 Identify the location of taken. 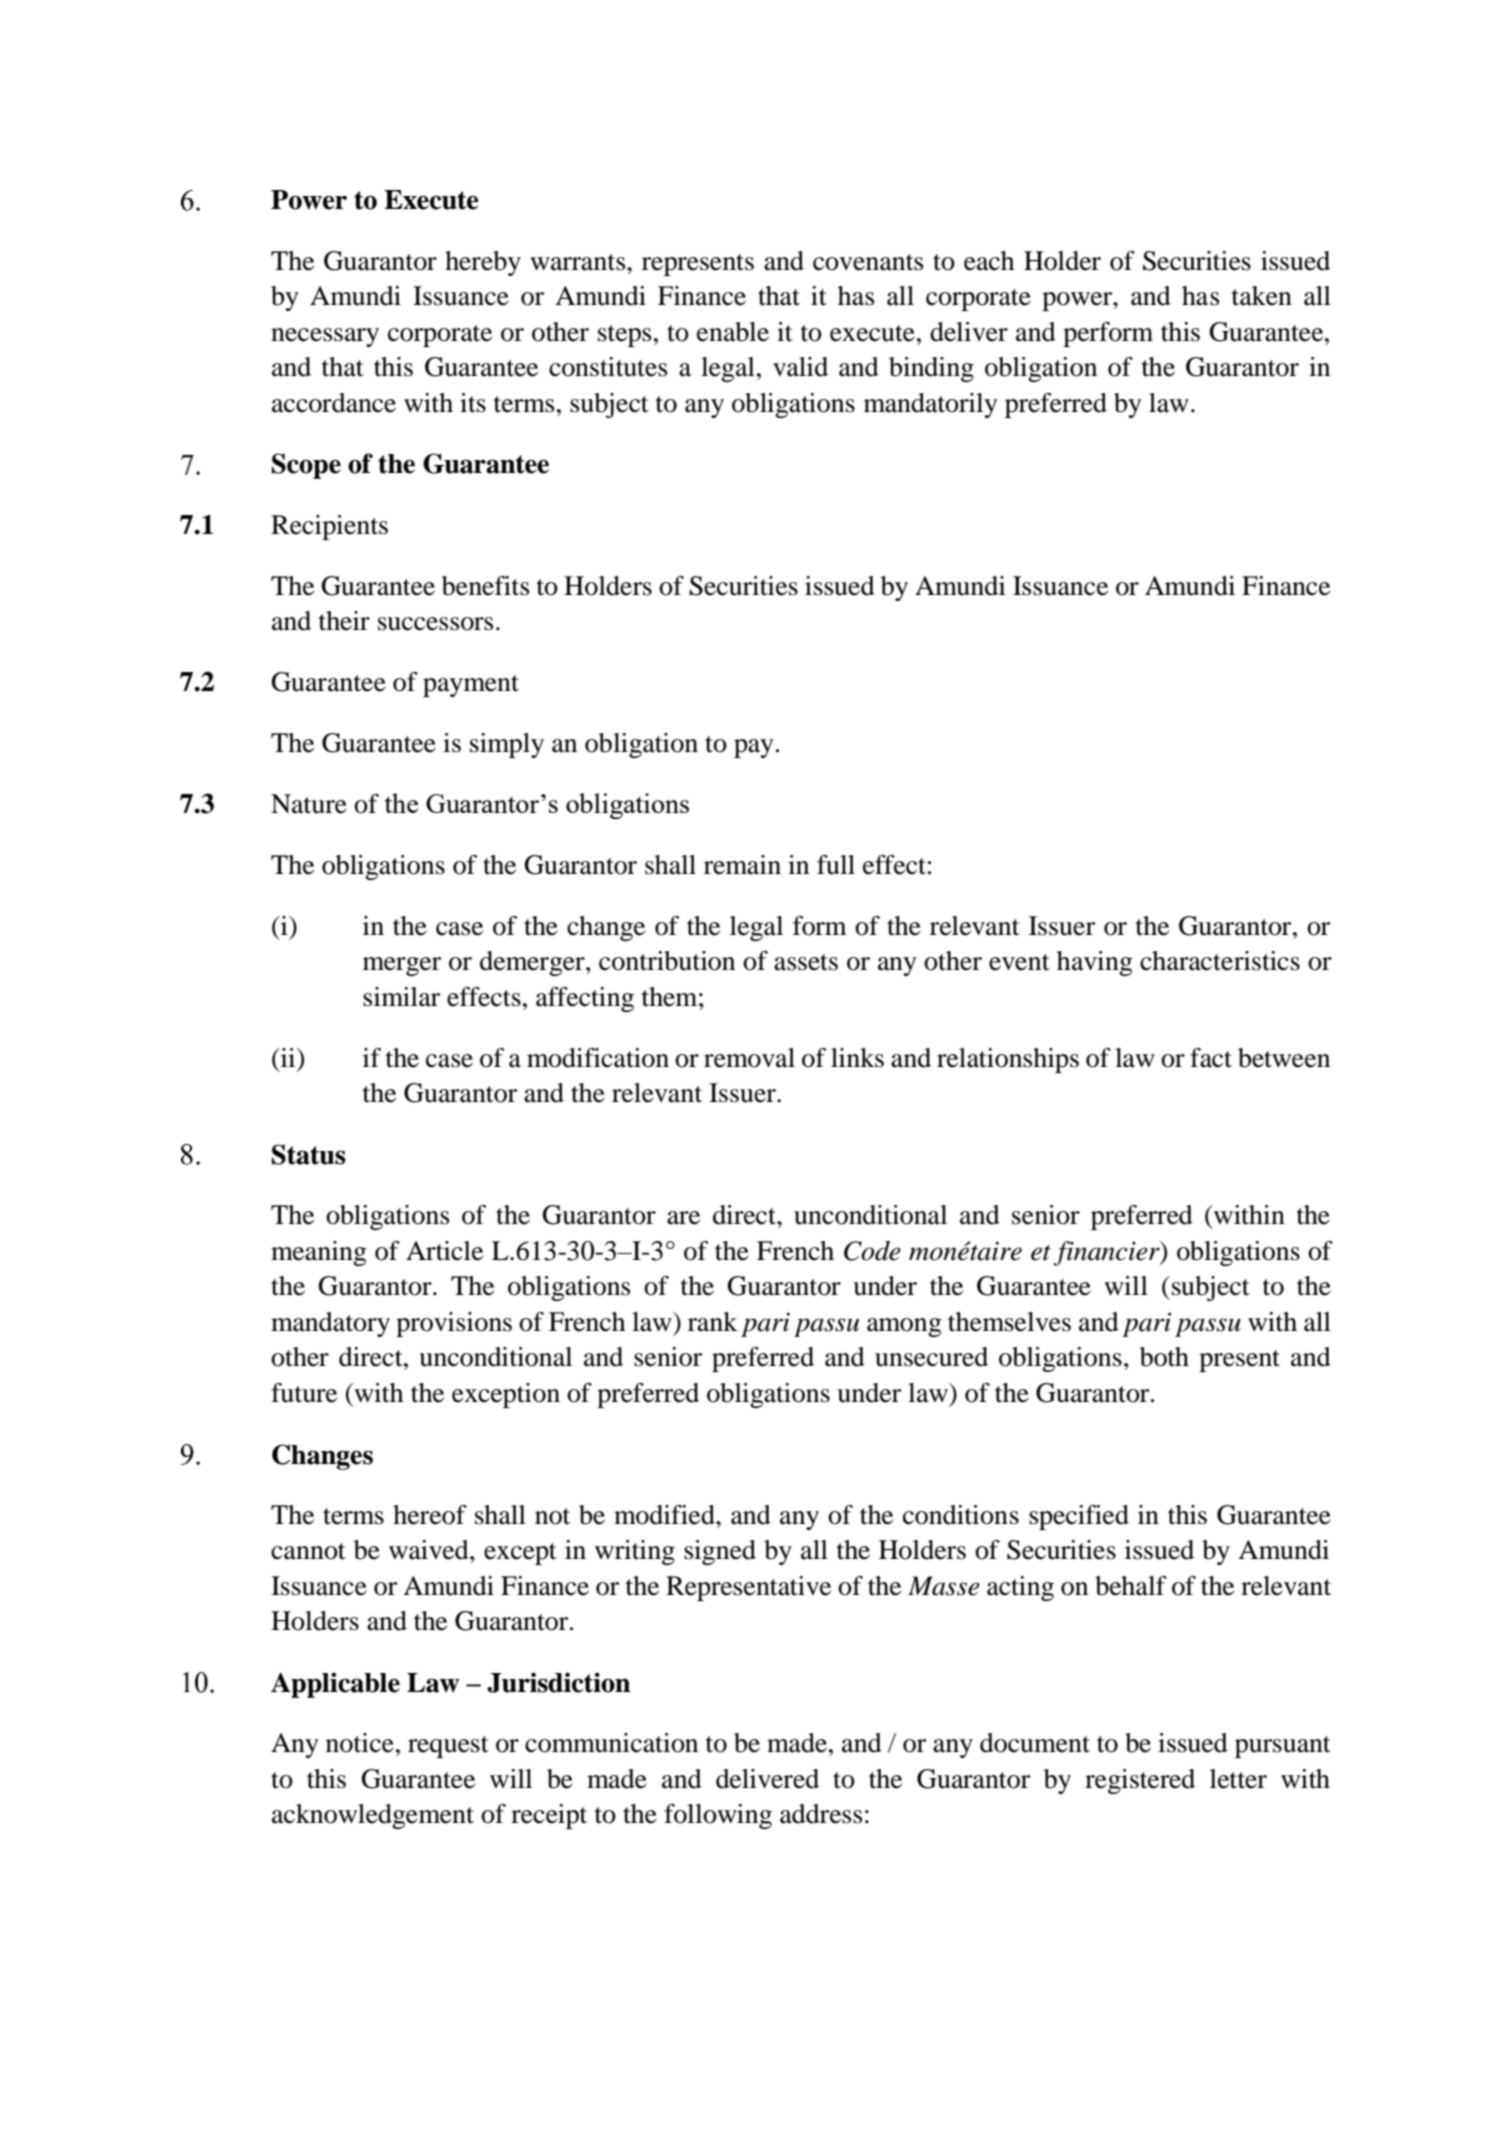
(1262, 296).
